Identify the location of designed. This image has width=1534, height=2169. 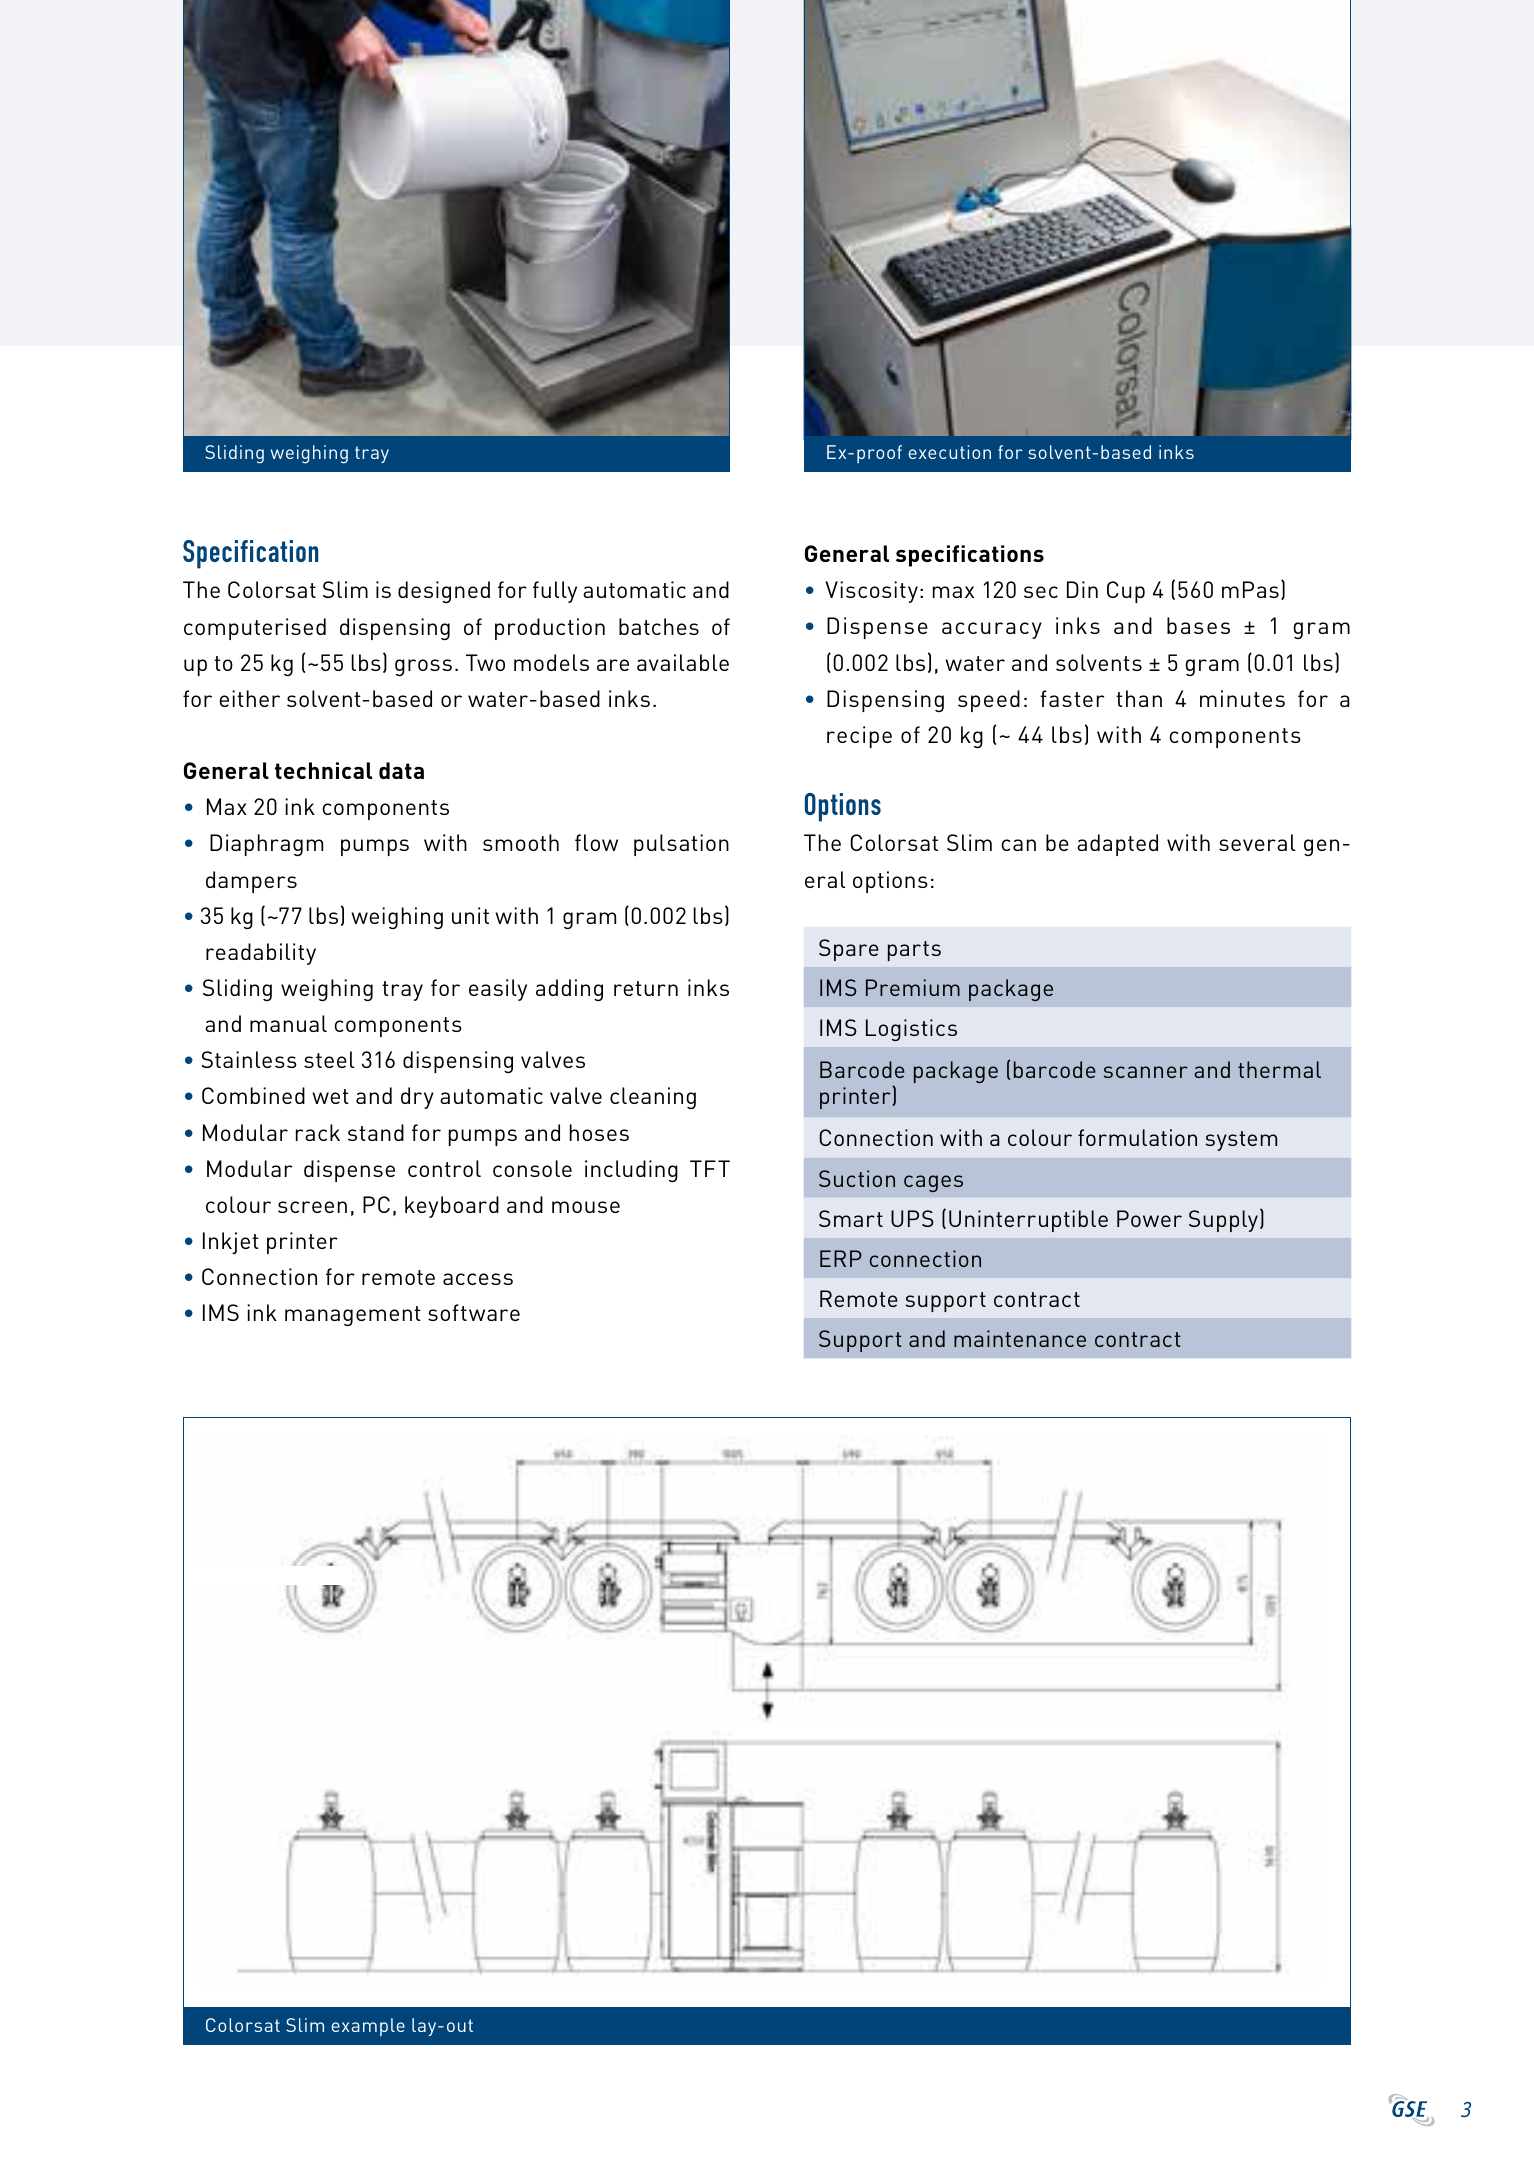
(444, 592).
